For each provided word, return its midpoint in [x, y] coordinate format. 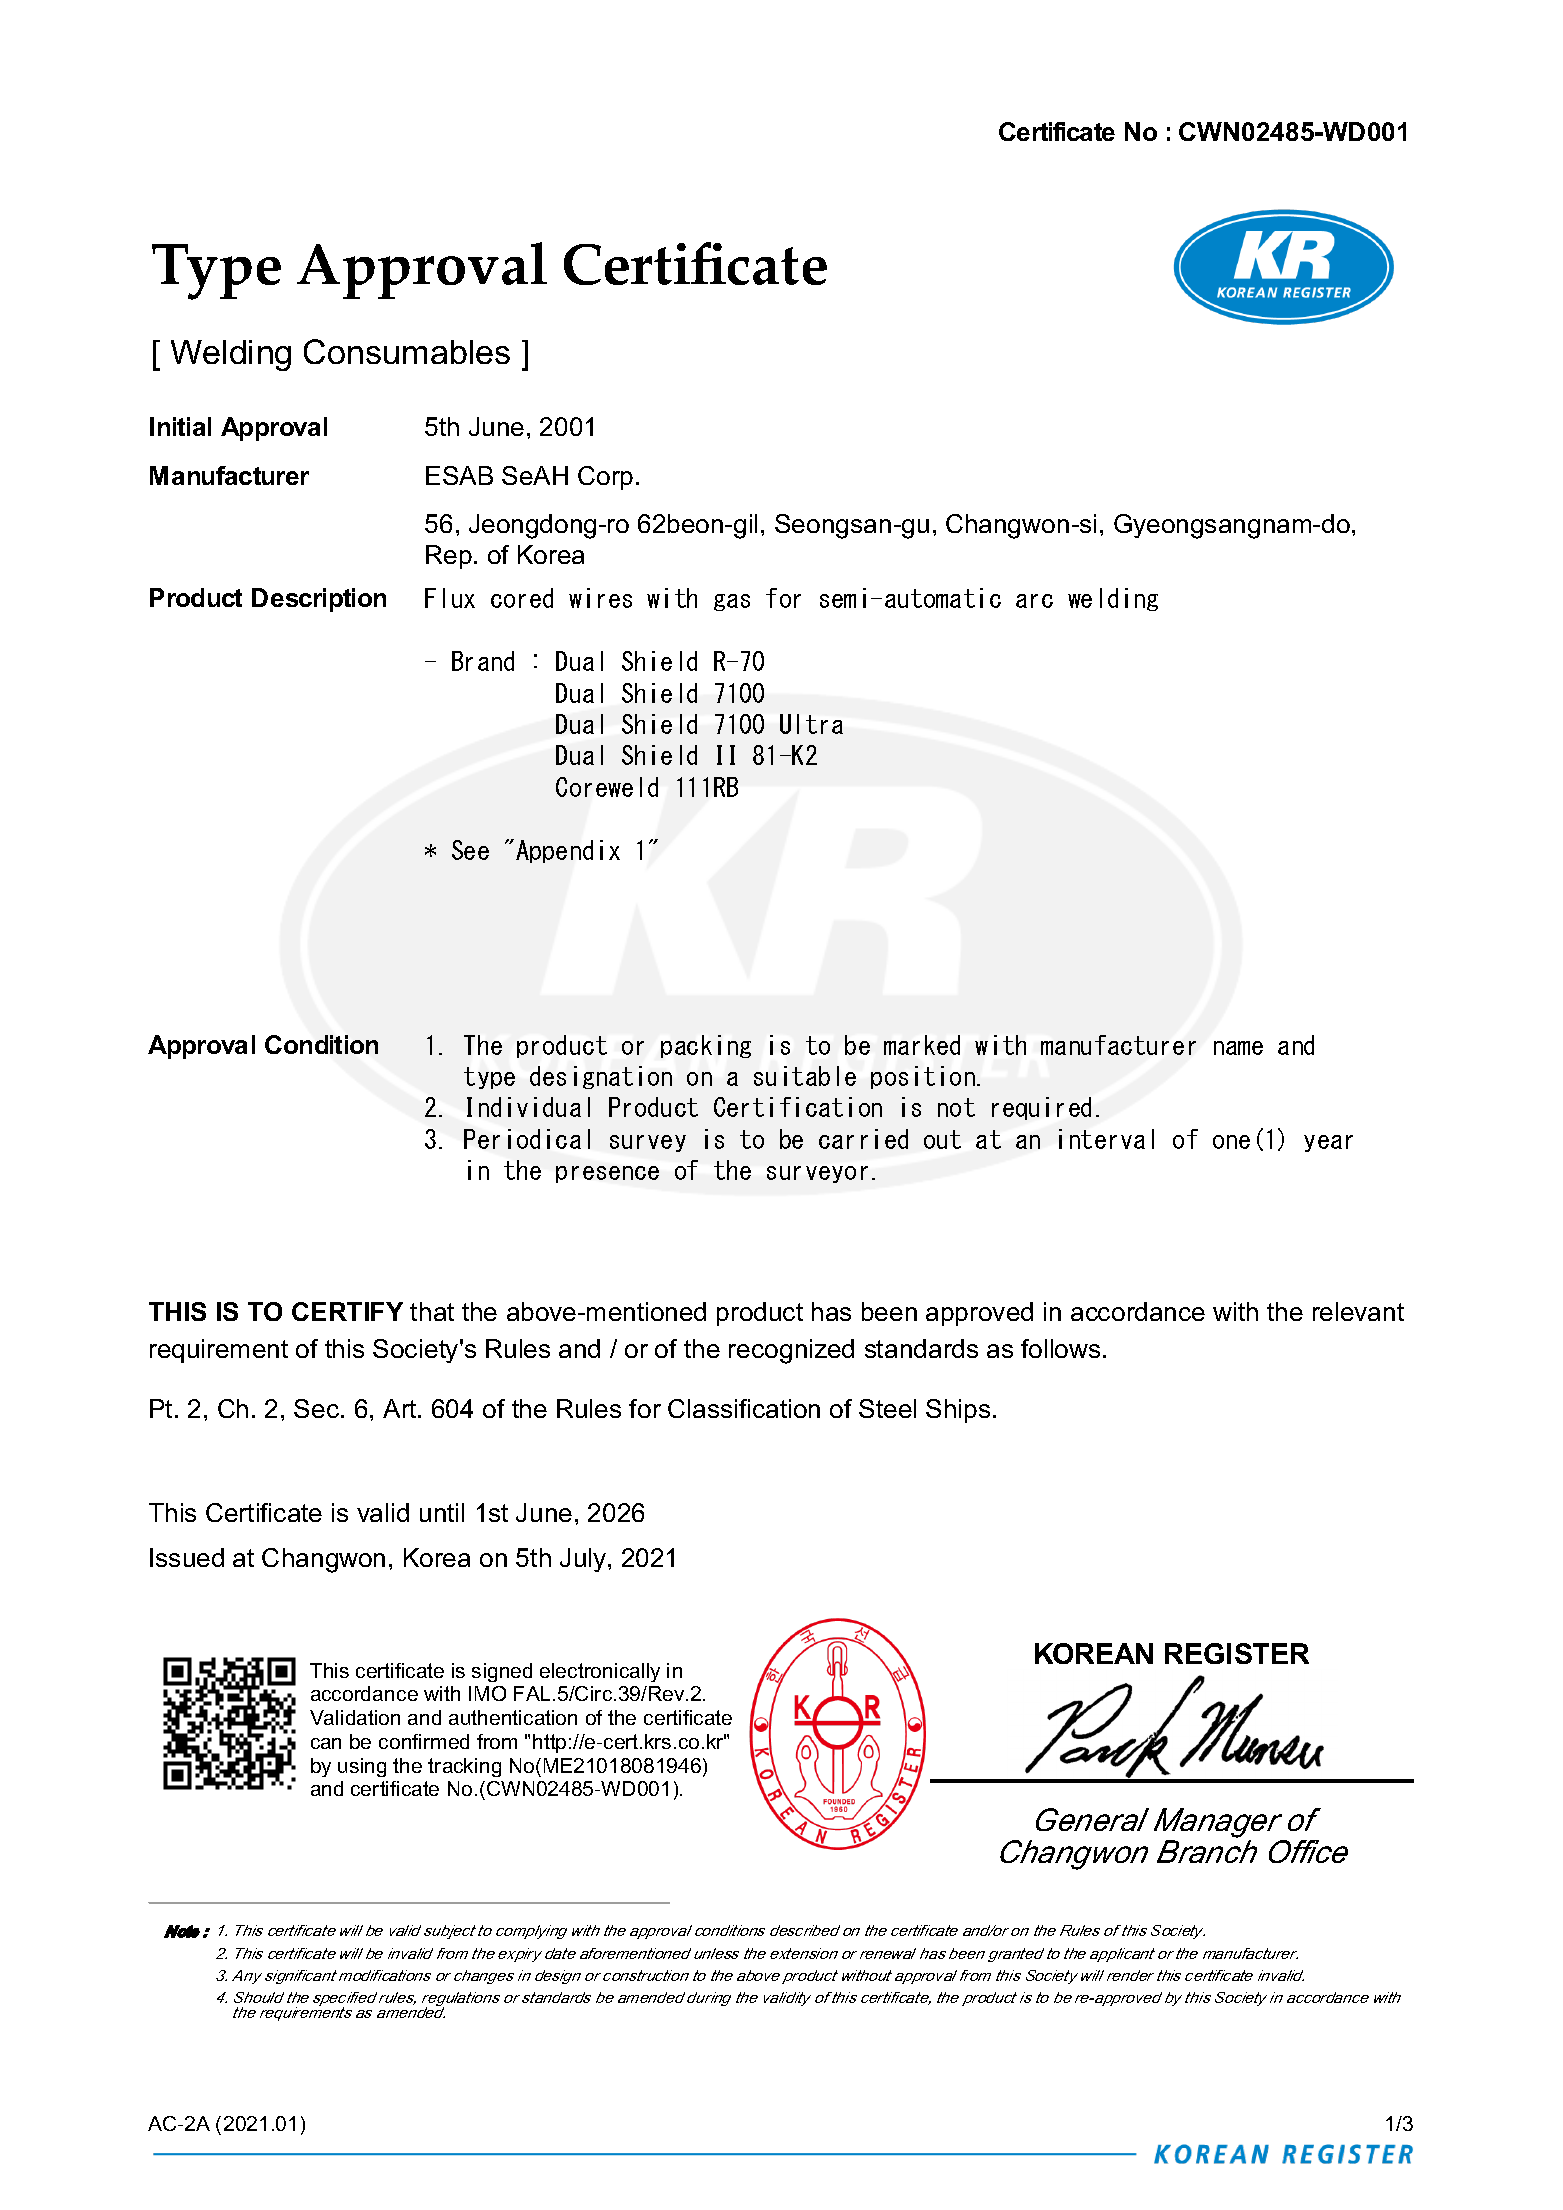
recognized [791, 1351]
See [470, 850]
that [432, 1311]
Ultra [811, 724]
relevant [1358, 1311]
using [362, 1767]
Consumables [407, 351]
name [1238, 1048]
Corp [605, 478]
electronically [600, 1672]
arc [1034, 601]
